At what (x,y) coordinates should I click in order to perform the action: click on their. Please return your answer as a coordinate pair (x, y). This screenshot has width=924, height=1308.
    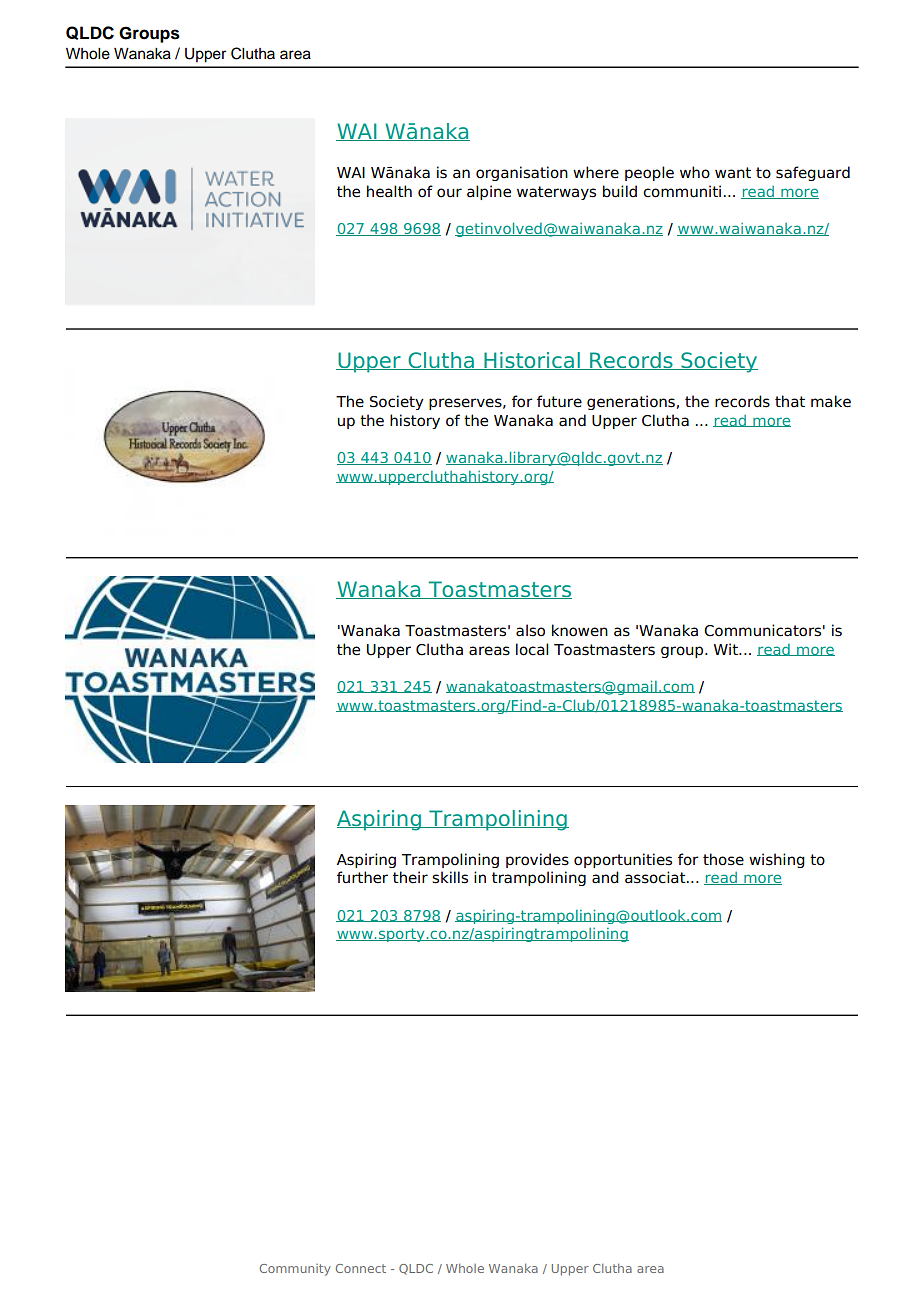
    Looking at the image, I should click on (410, 877).
